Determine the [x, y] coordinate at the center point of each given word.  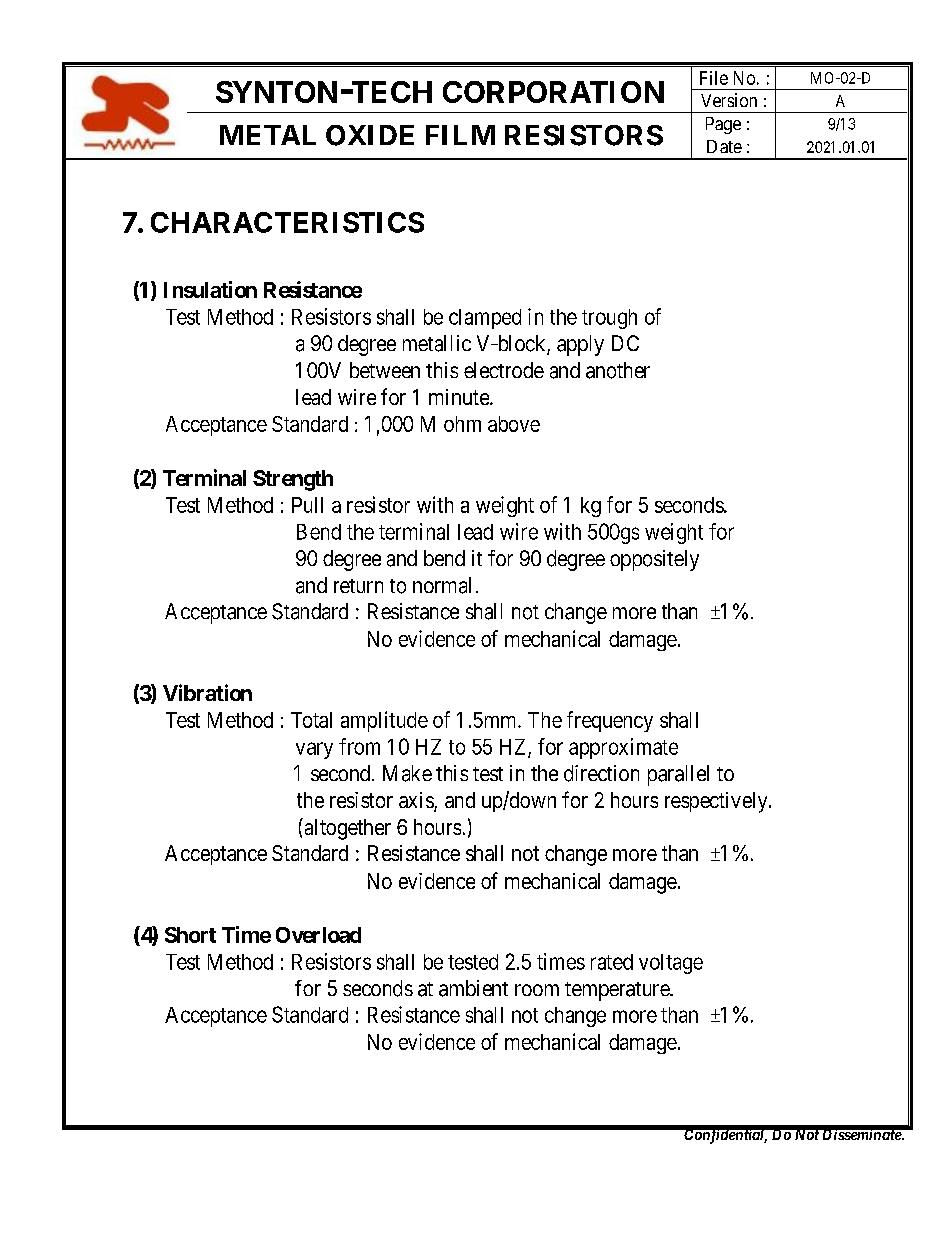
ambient [473, 988]
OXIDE [370, 135]
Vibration [207, 692]
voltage [671, 964]
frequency [610, 721]
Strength [293, 480]
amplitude [384, 721]
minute [460, 397]
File [714, 78]
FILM [460, 135]
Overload [318, 935]
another [618, 370]
